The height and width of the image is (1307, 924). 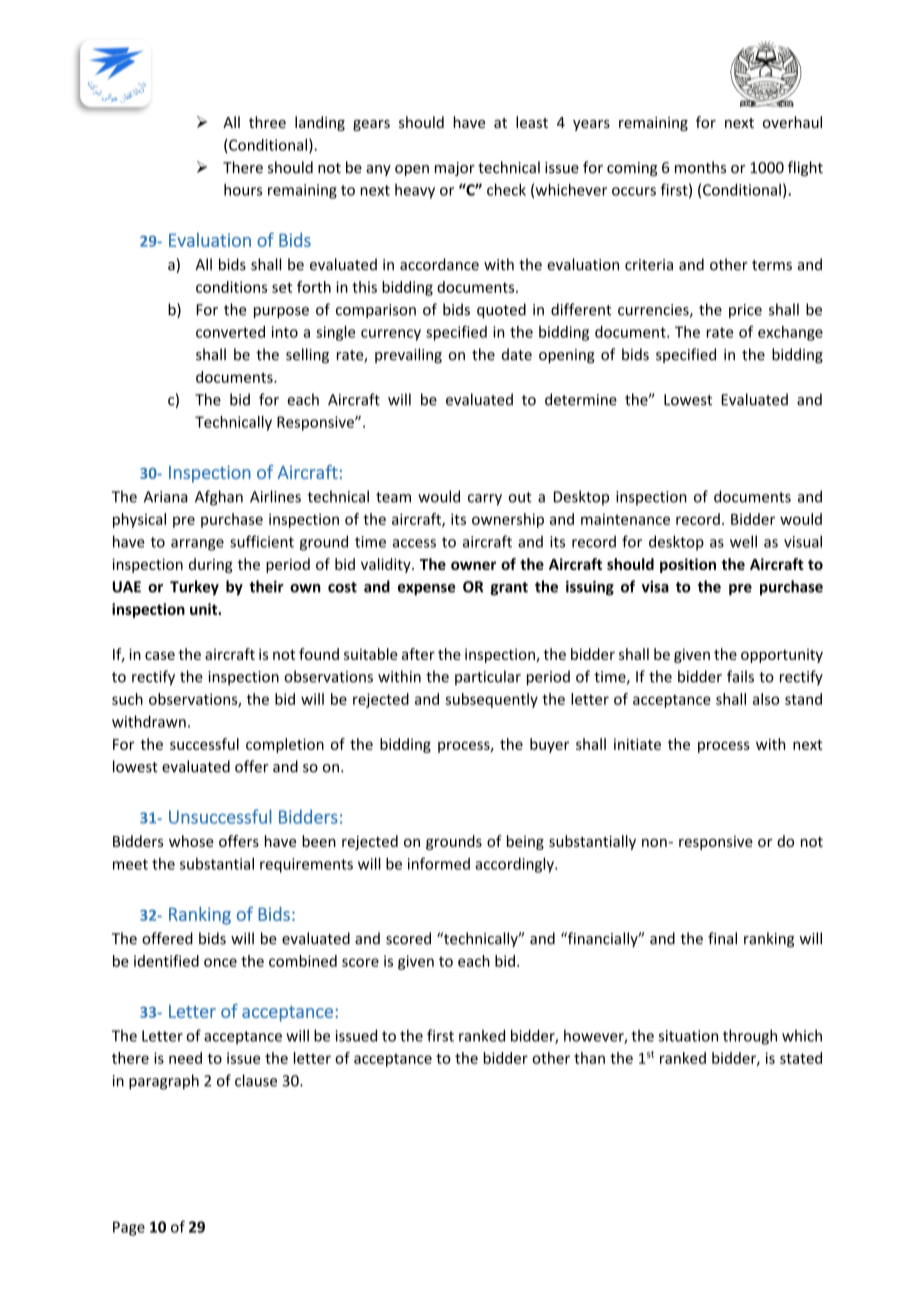 What do you see at coordinates (589, 1058) in the image?
I see `than` at bounding box center [589, 1058].
